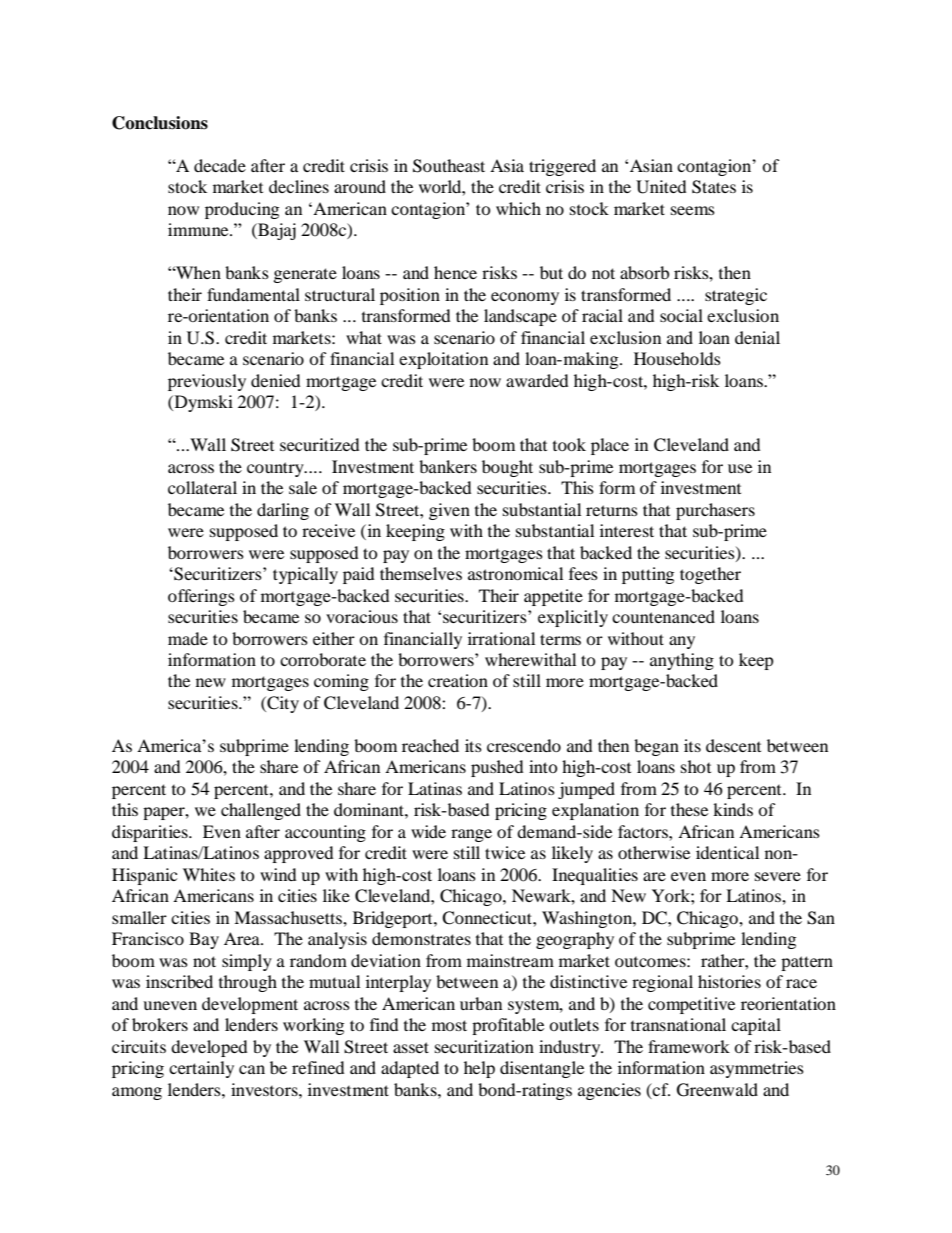 The width and height of the document is (952, 1233). Describe the element at coordinates (471, 835) in the document. I see `range` at that location.
